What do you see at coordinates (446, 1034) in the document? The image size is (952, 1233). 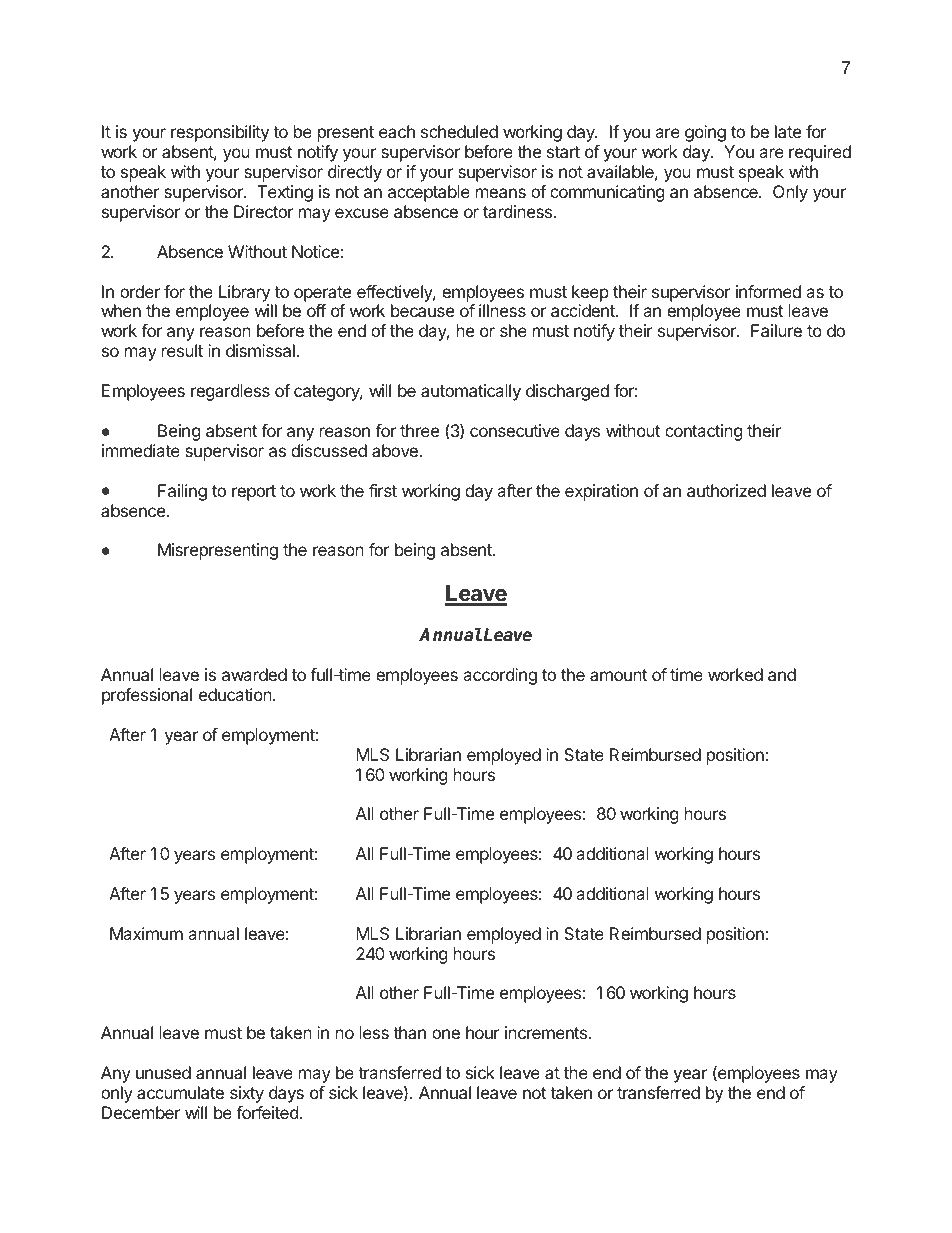 I see `one` at bounding box center [446, 1034].
